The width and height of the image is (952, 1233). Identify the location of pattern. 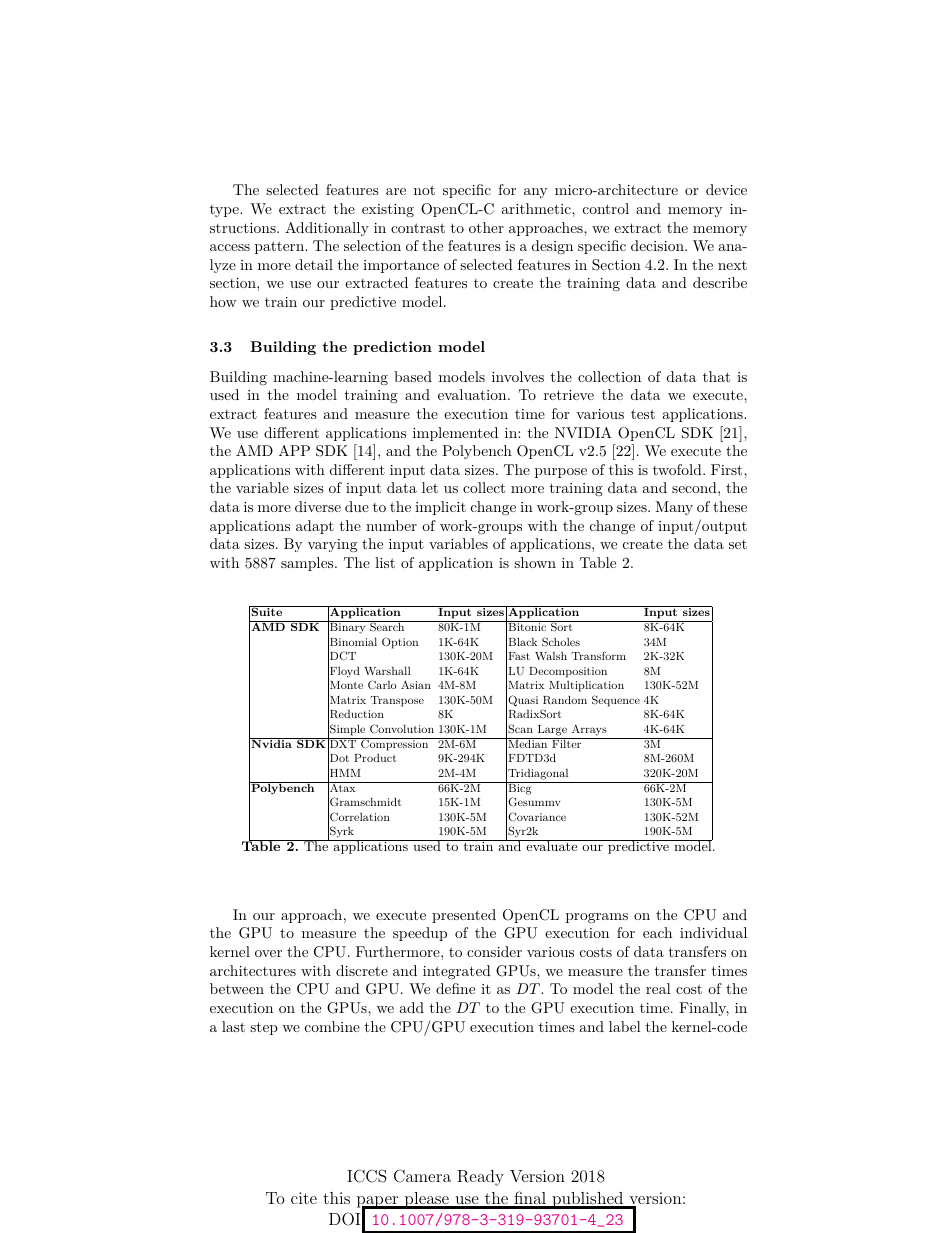
(280, 247).
